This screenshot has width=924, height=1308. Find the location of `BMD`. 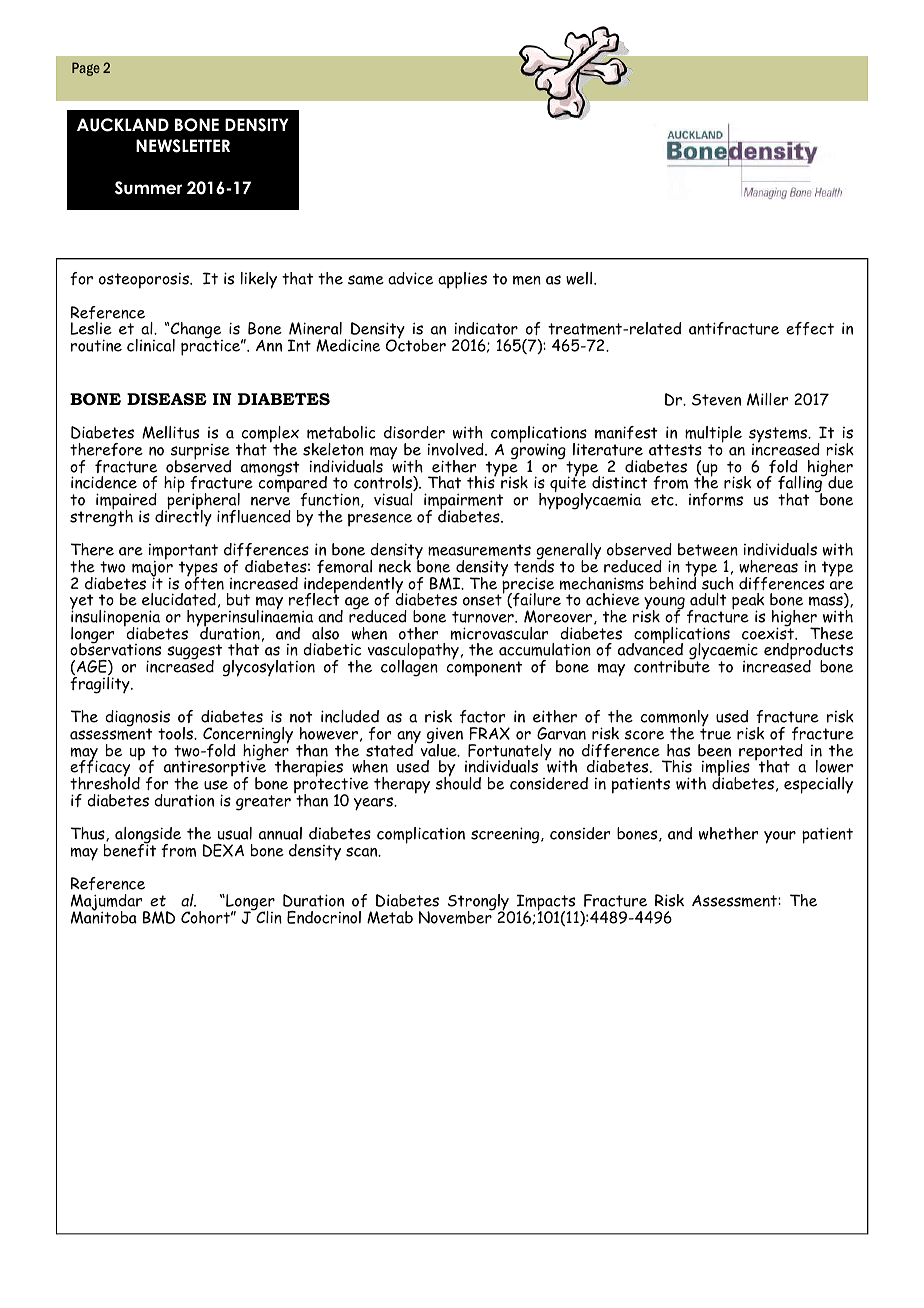

BMD is located at coordinates (159, 917).
